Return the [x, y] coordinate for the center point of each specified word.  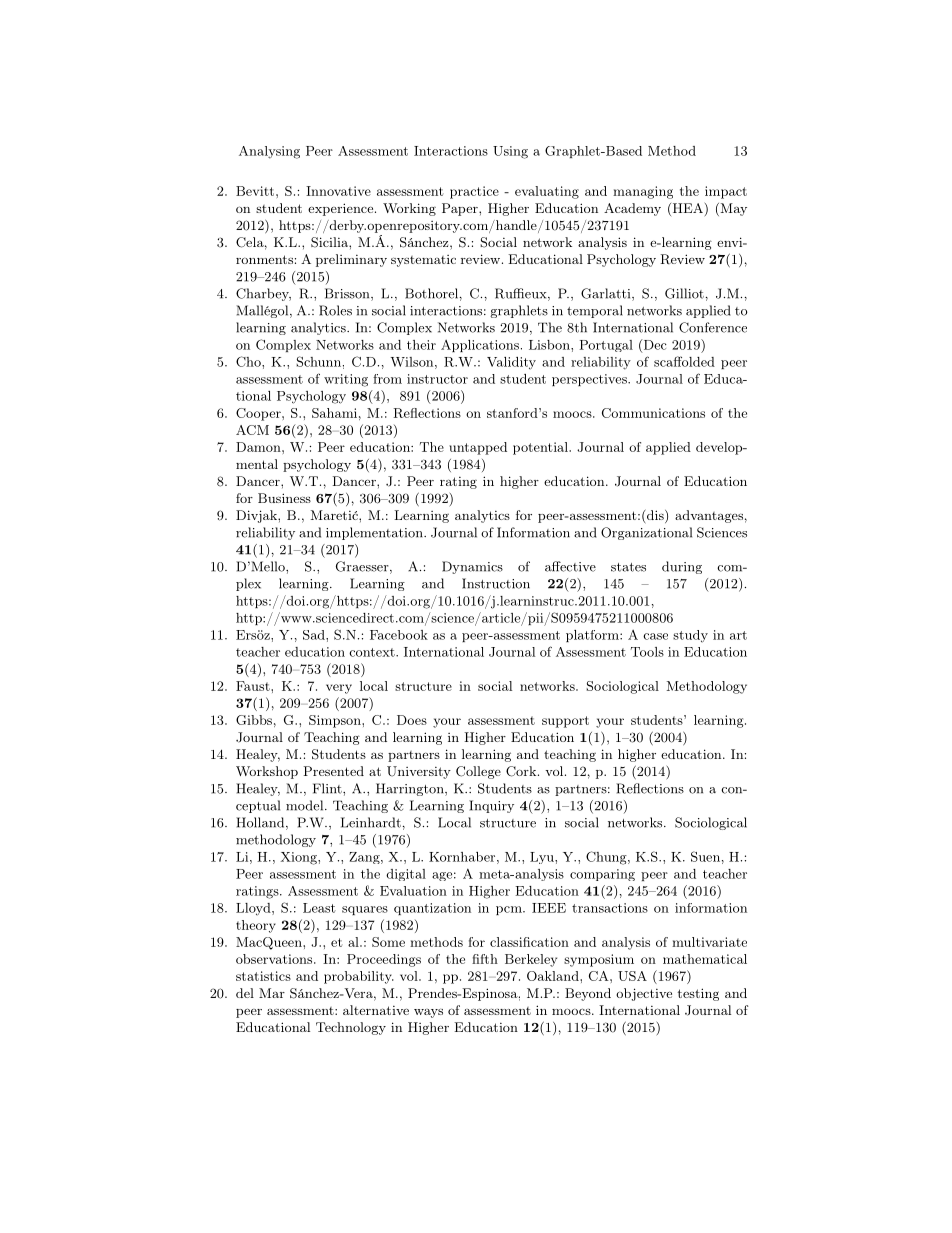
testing [698, 994]
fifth [485, 959]
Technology [351, 1028]
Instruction [496, 583]
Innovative [338, 191]
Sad [315, 635]
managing [643, 192]
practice [474, 192]
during [682, 567]
